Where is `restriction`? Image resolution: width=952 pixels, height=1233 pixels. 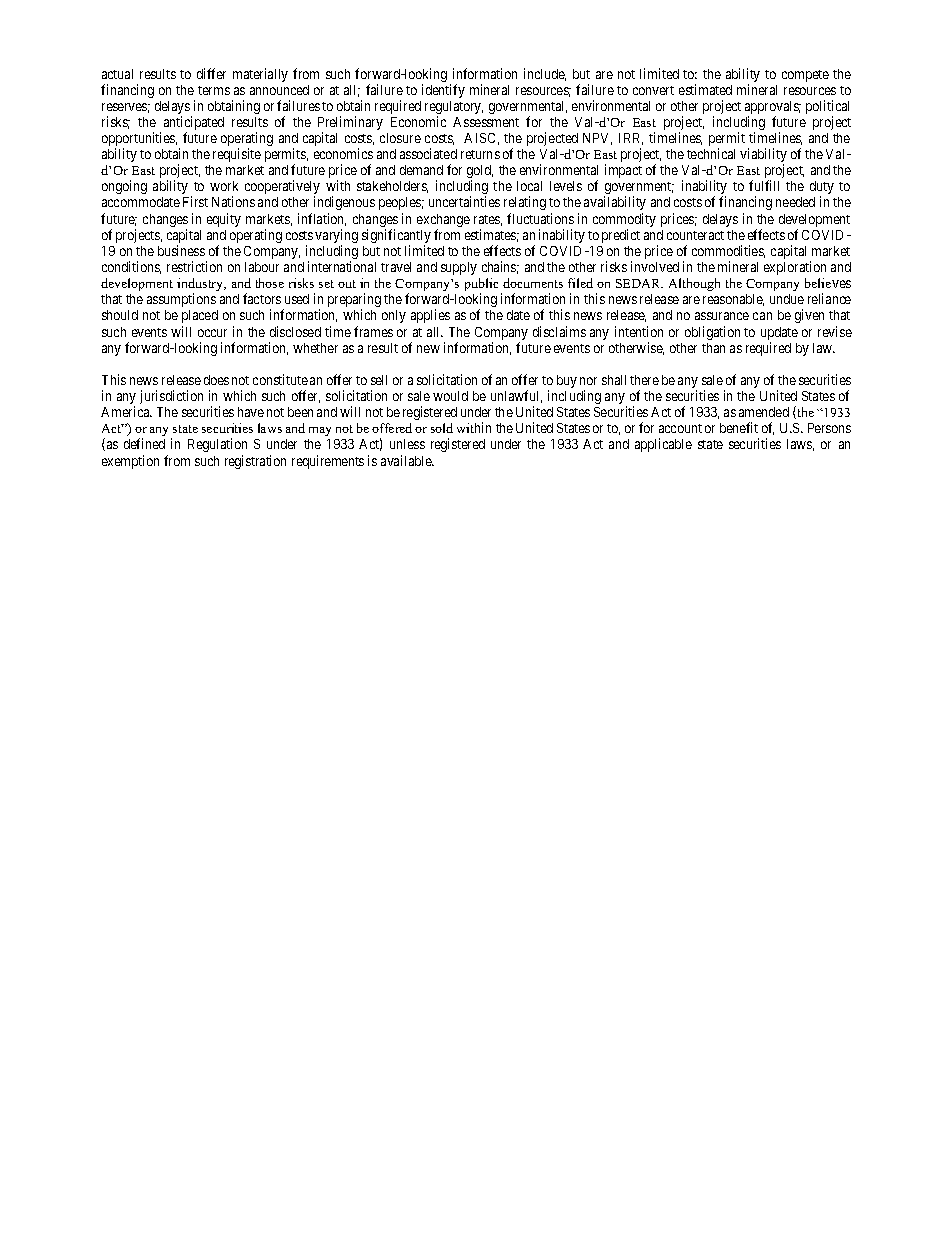 restriction is located at coordinates (194, 266).
